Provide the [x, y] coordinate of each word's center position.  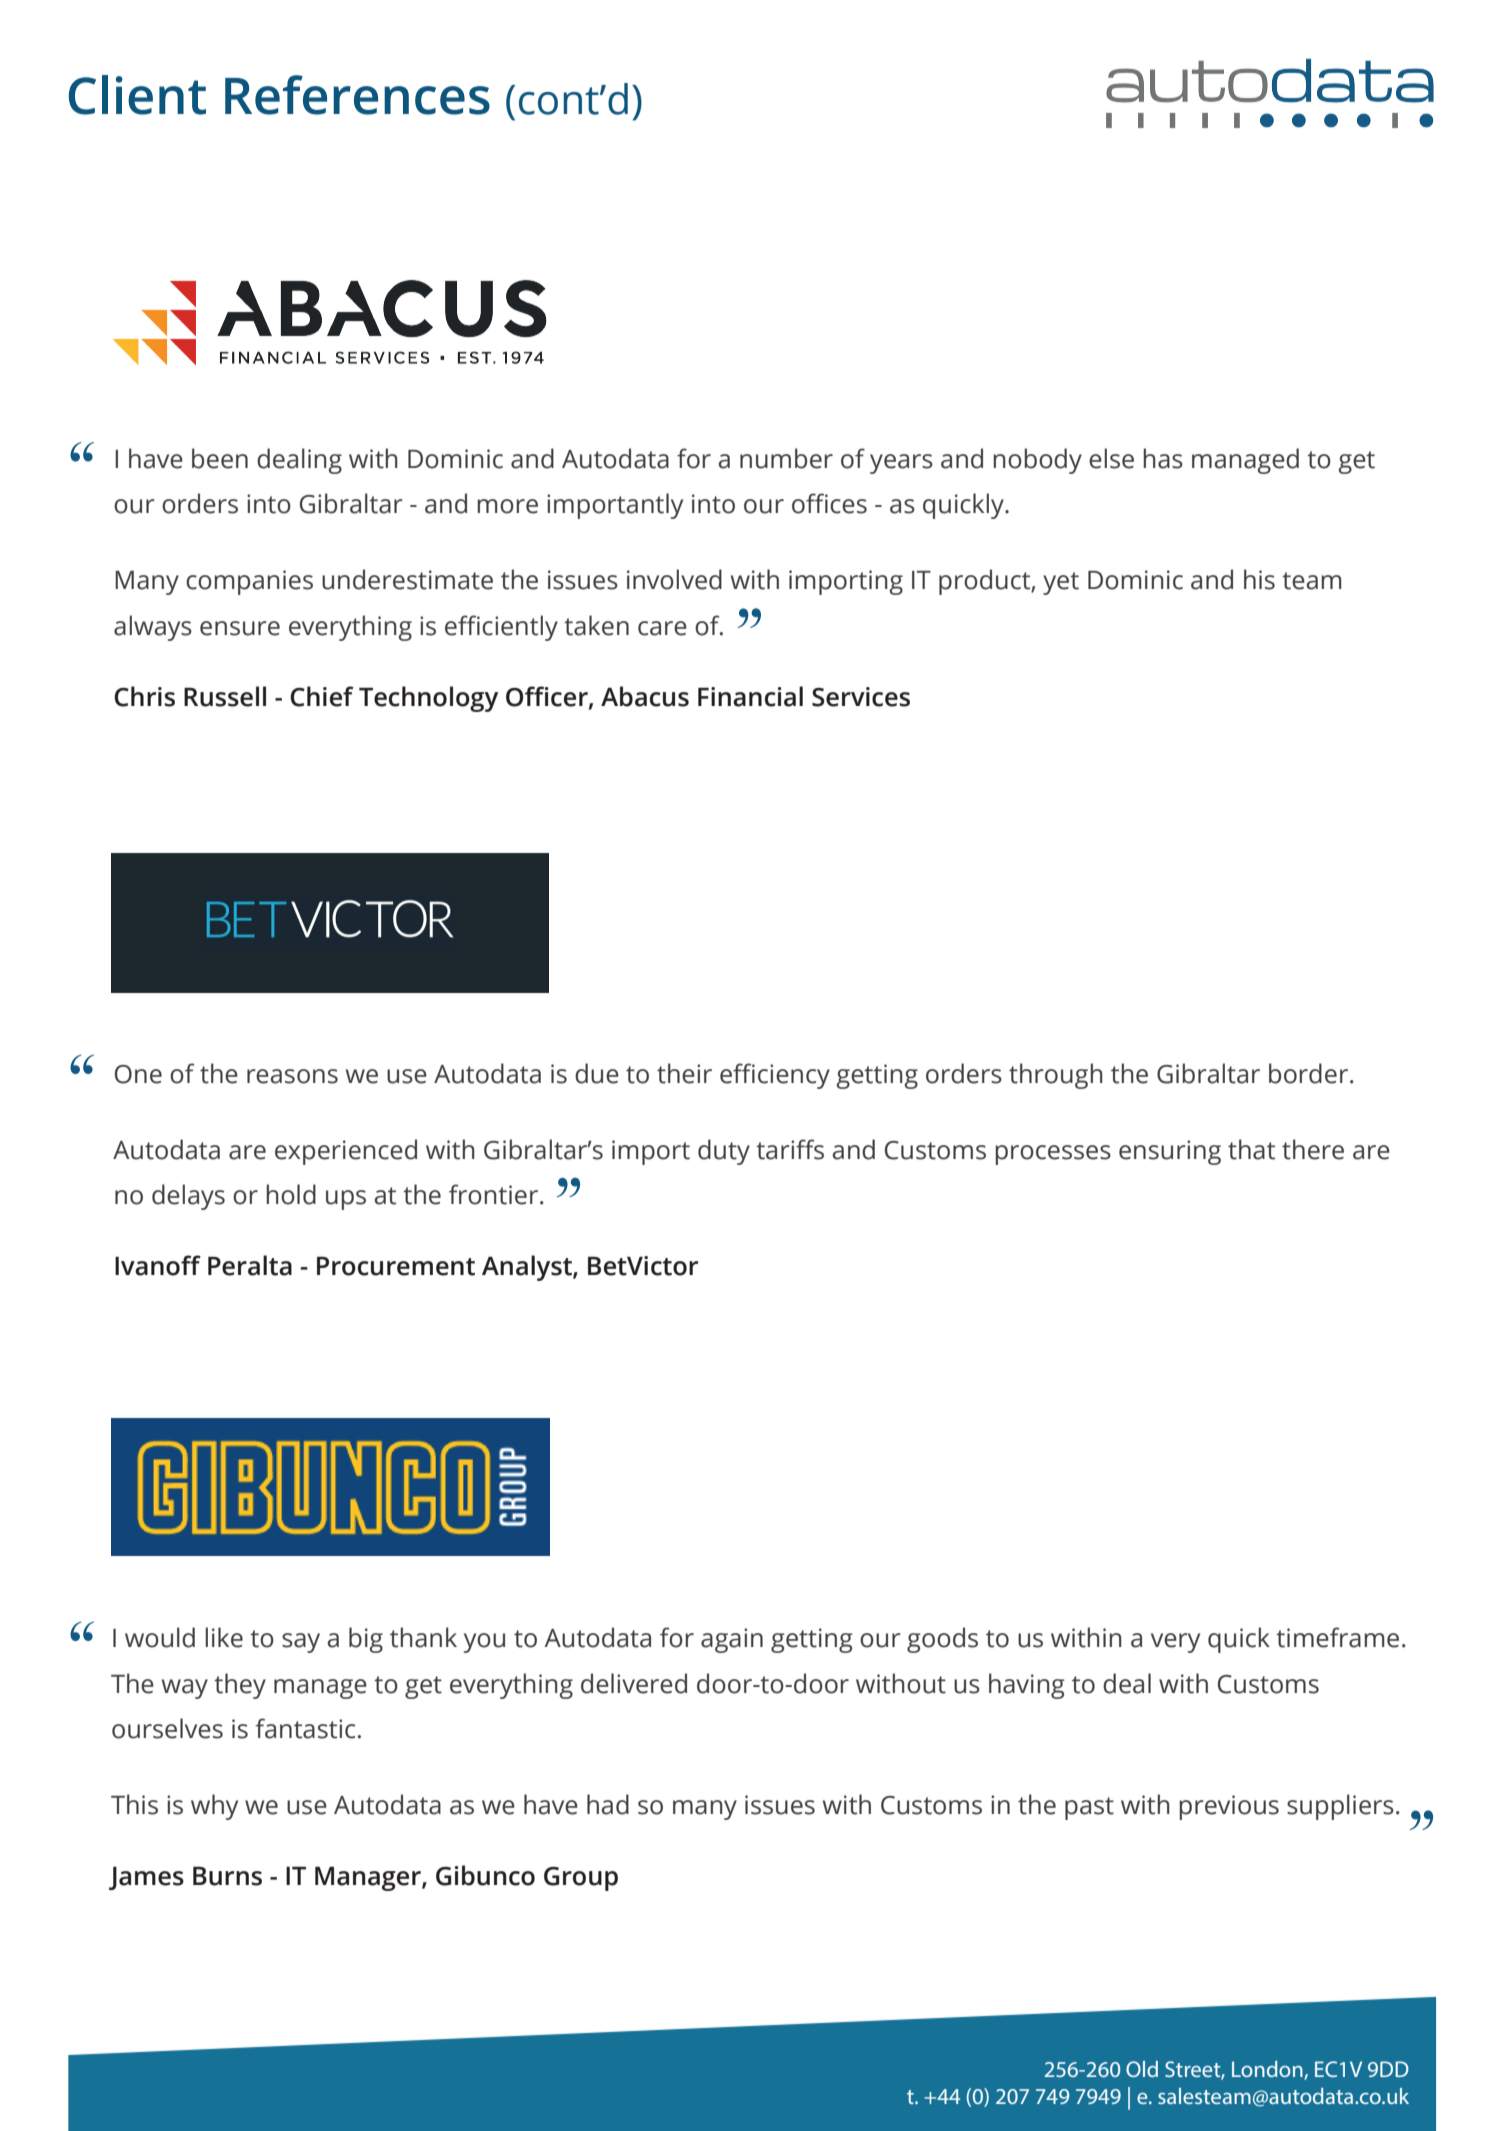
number [786, 458]
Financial [750, 696]
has [1163, 458]
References [357, 95]
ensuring [1170, 1152]
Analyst [528, 1268]
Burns [227, 1876]
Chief [322, 696]
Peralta [250, 1265]
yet [1061, 583]
